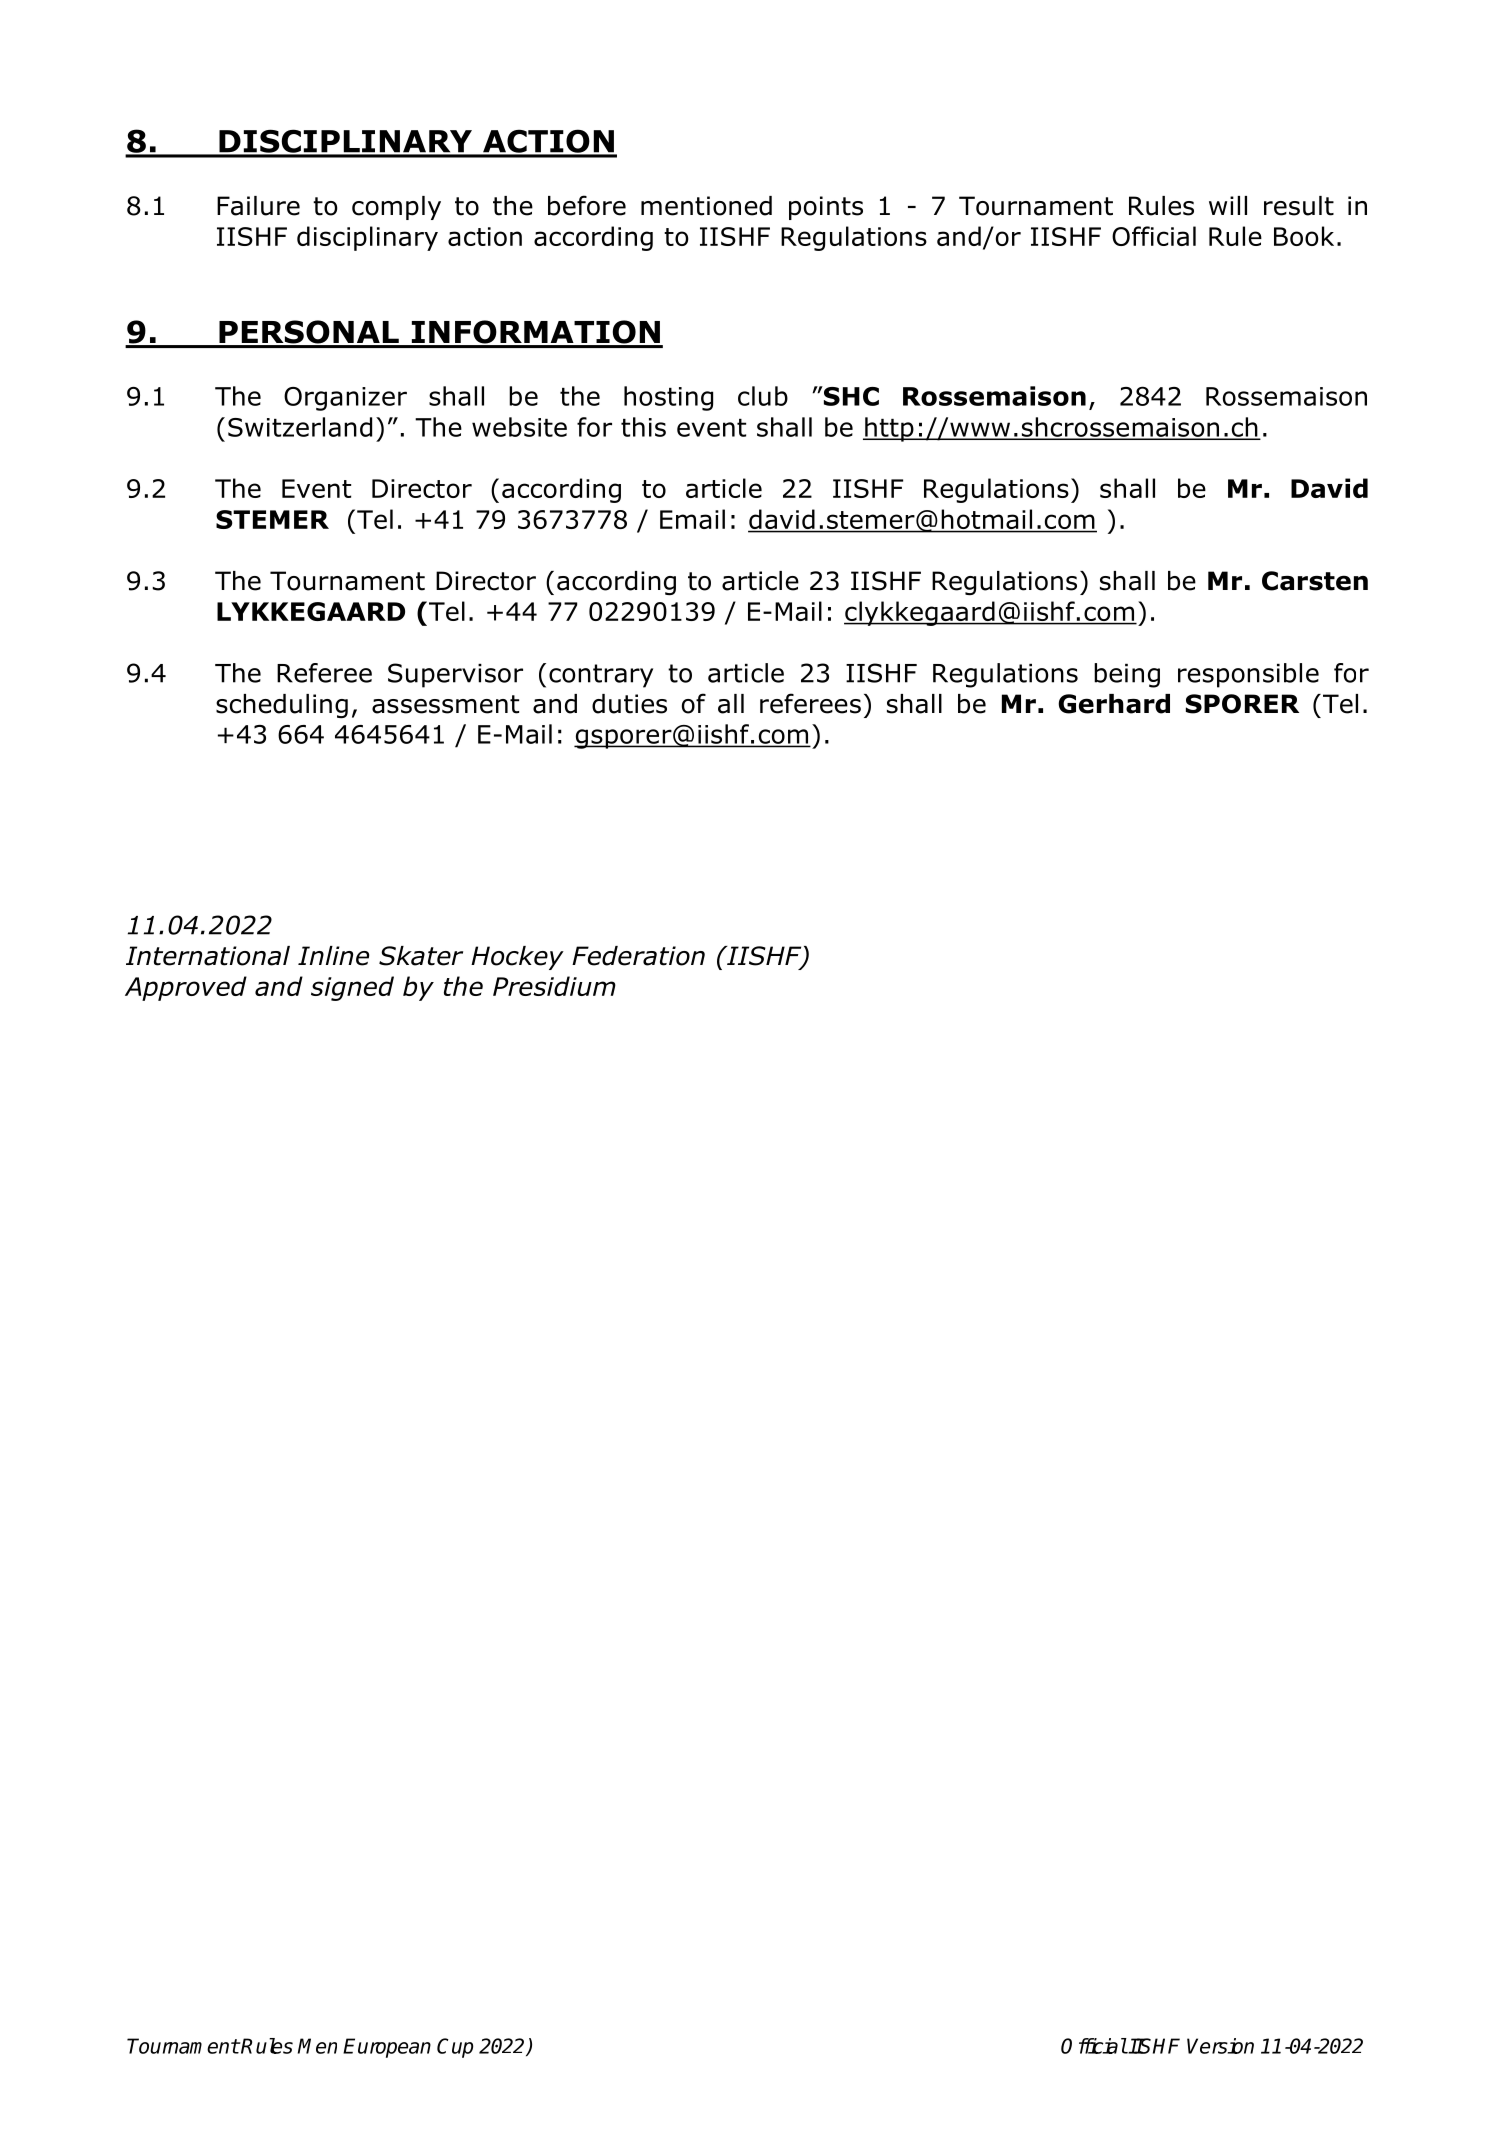  What do you see at coordinates (387, 2048) in the screenshot?
I see `European` at bounding box center [387, 2048].
